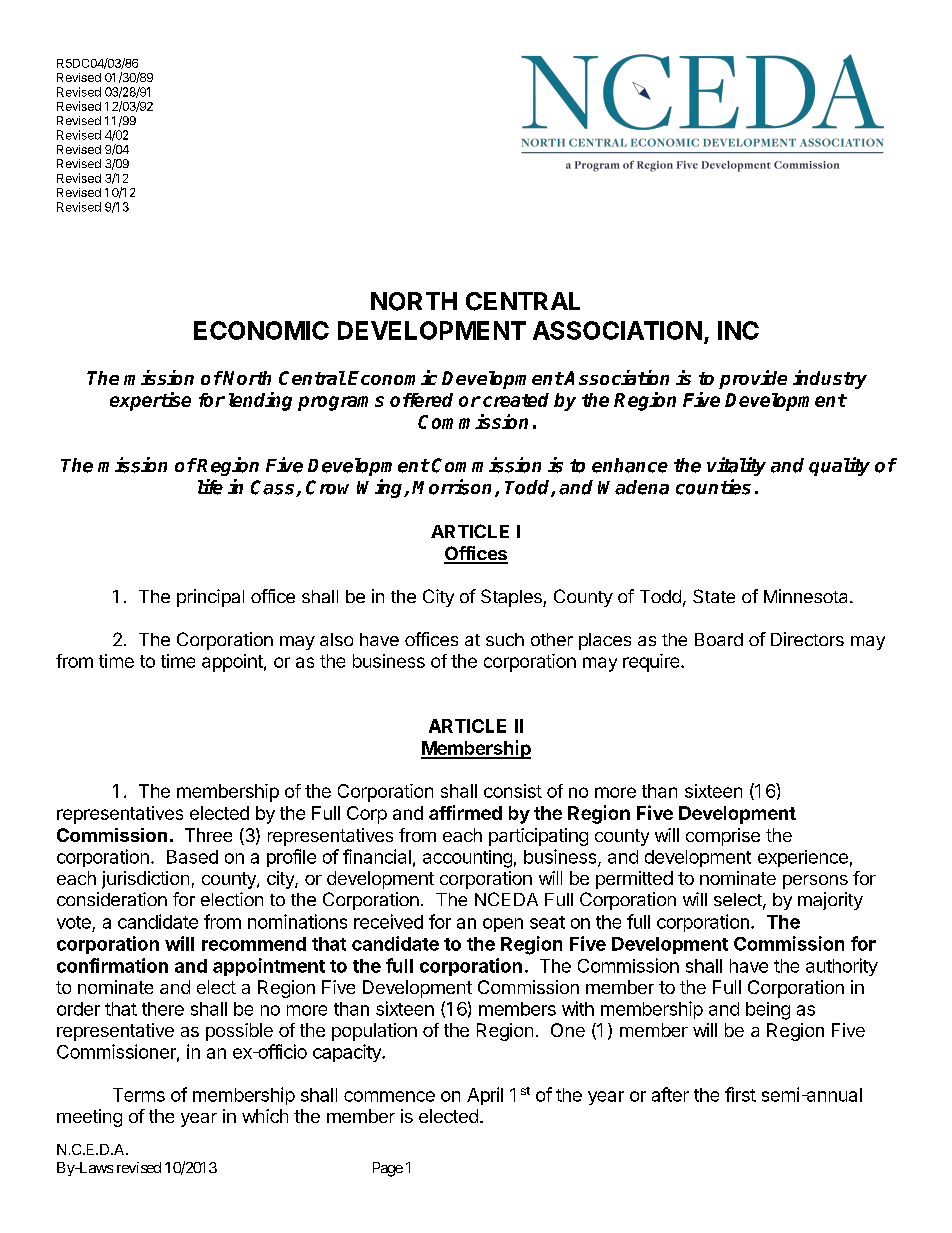  I want to click on expertise, so click(150, 401).
